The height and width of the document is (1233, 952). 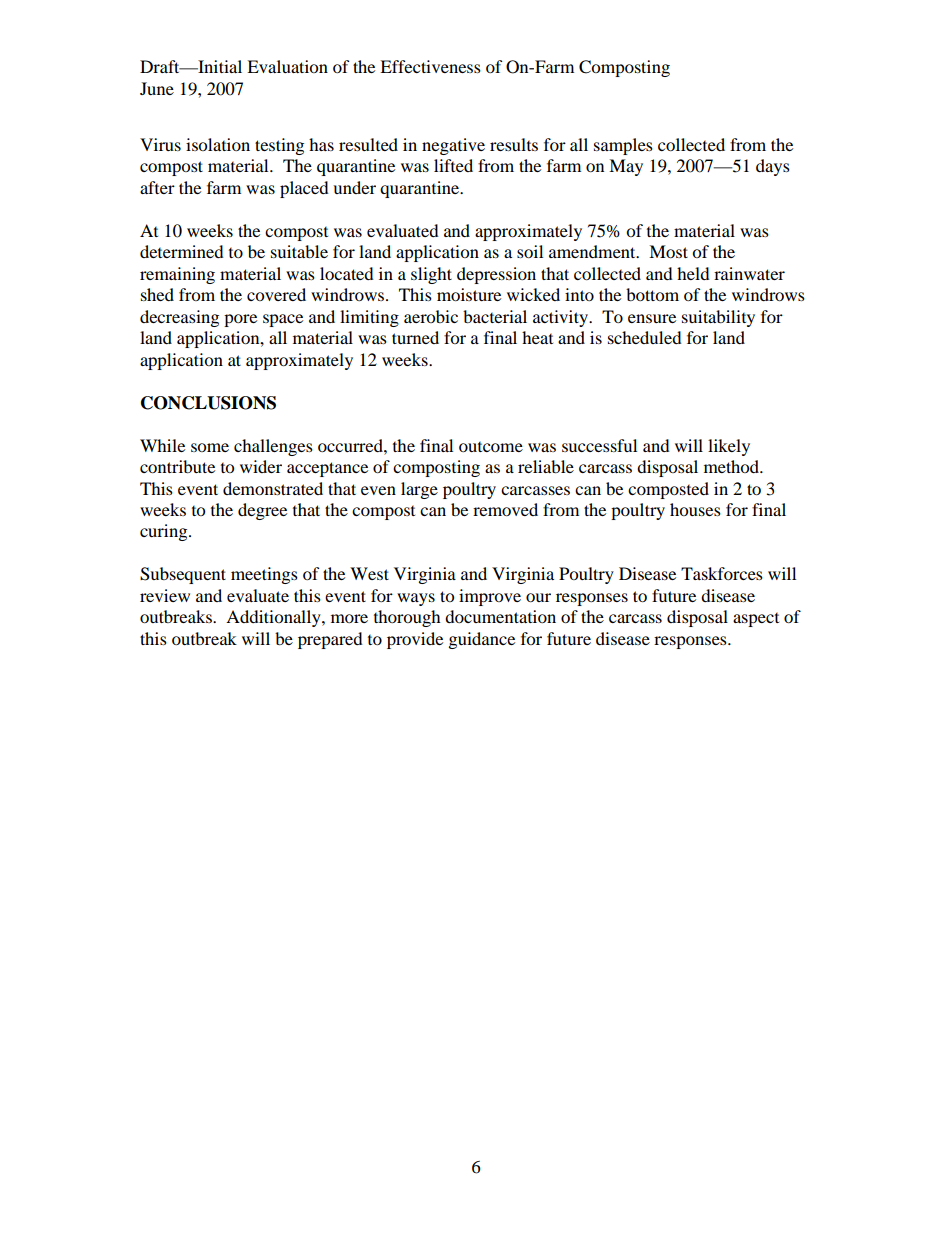 What do you see at coordinates (496, 275) in the document?
I see `depression` at bounding box center [496, 275].
